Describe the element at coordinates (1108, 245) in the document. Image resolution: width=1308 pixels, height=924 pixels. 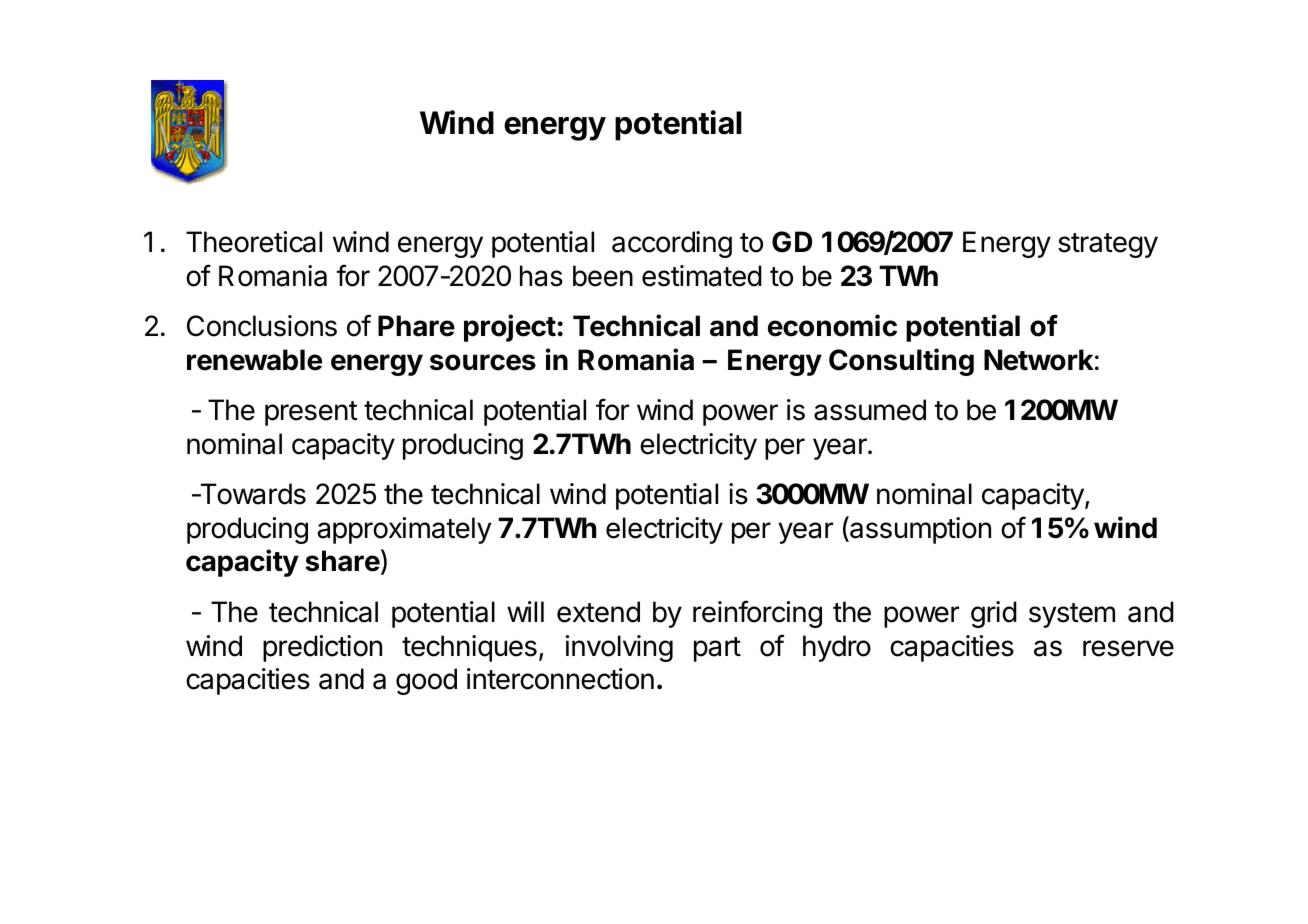
I see `strategy` at that location.
